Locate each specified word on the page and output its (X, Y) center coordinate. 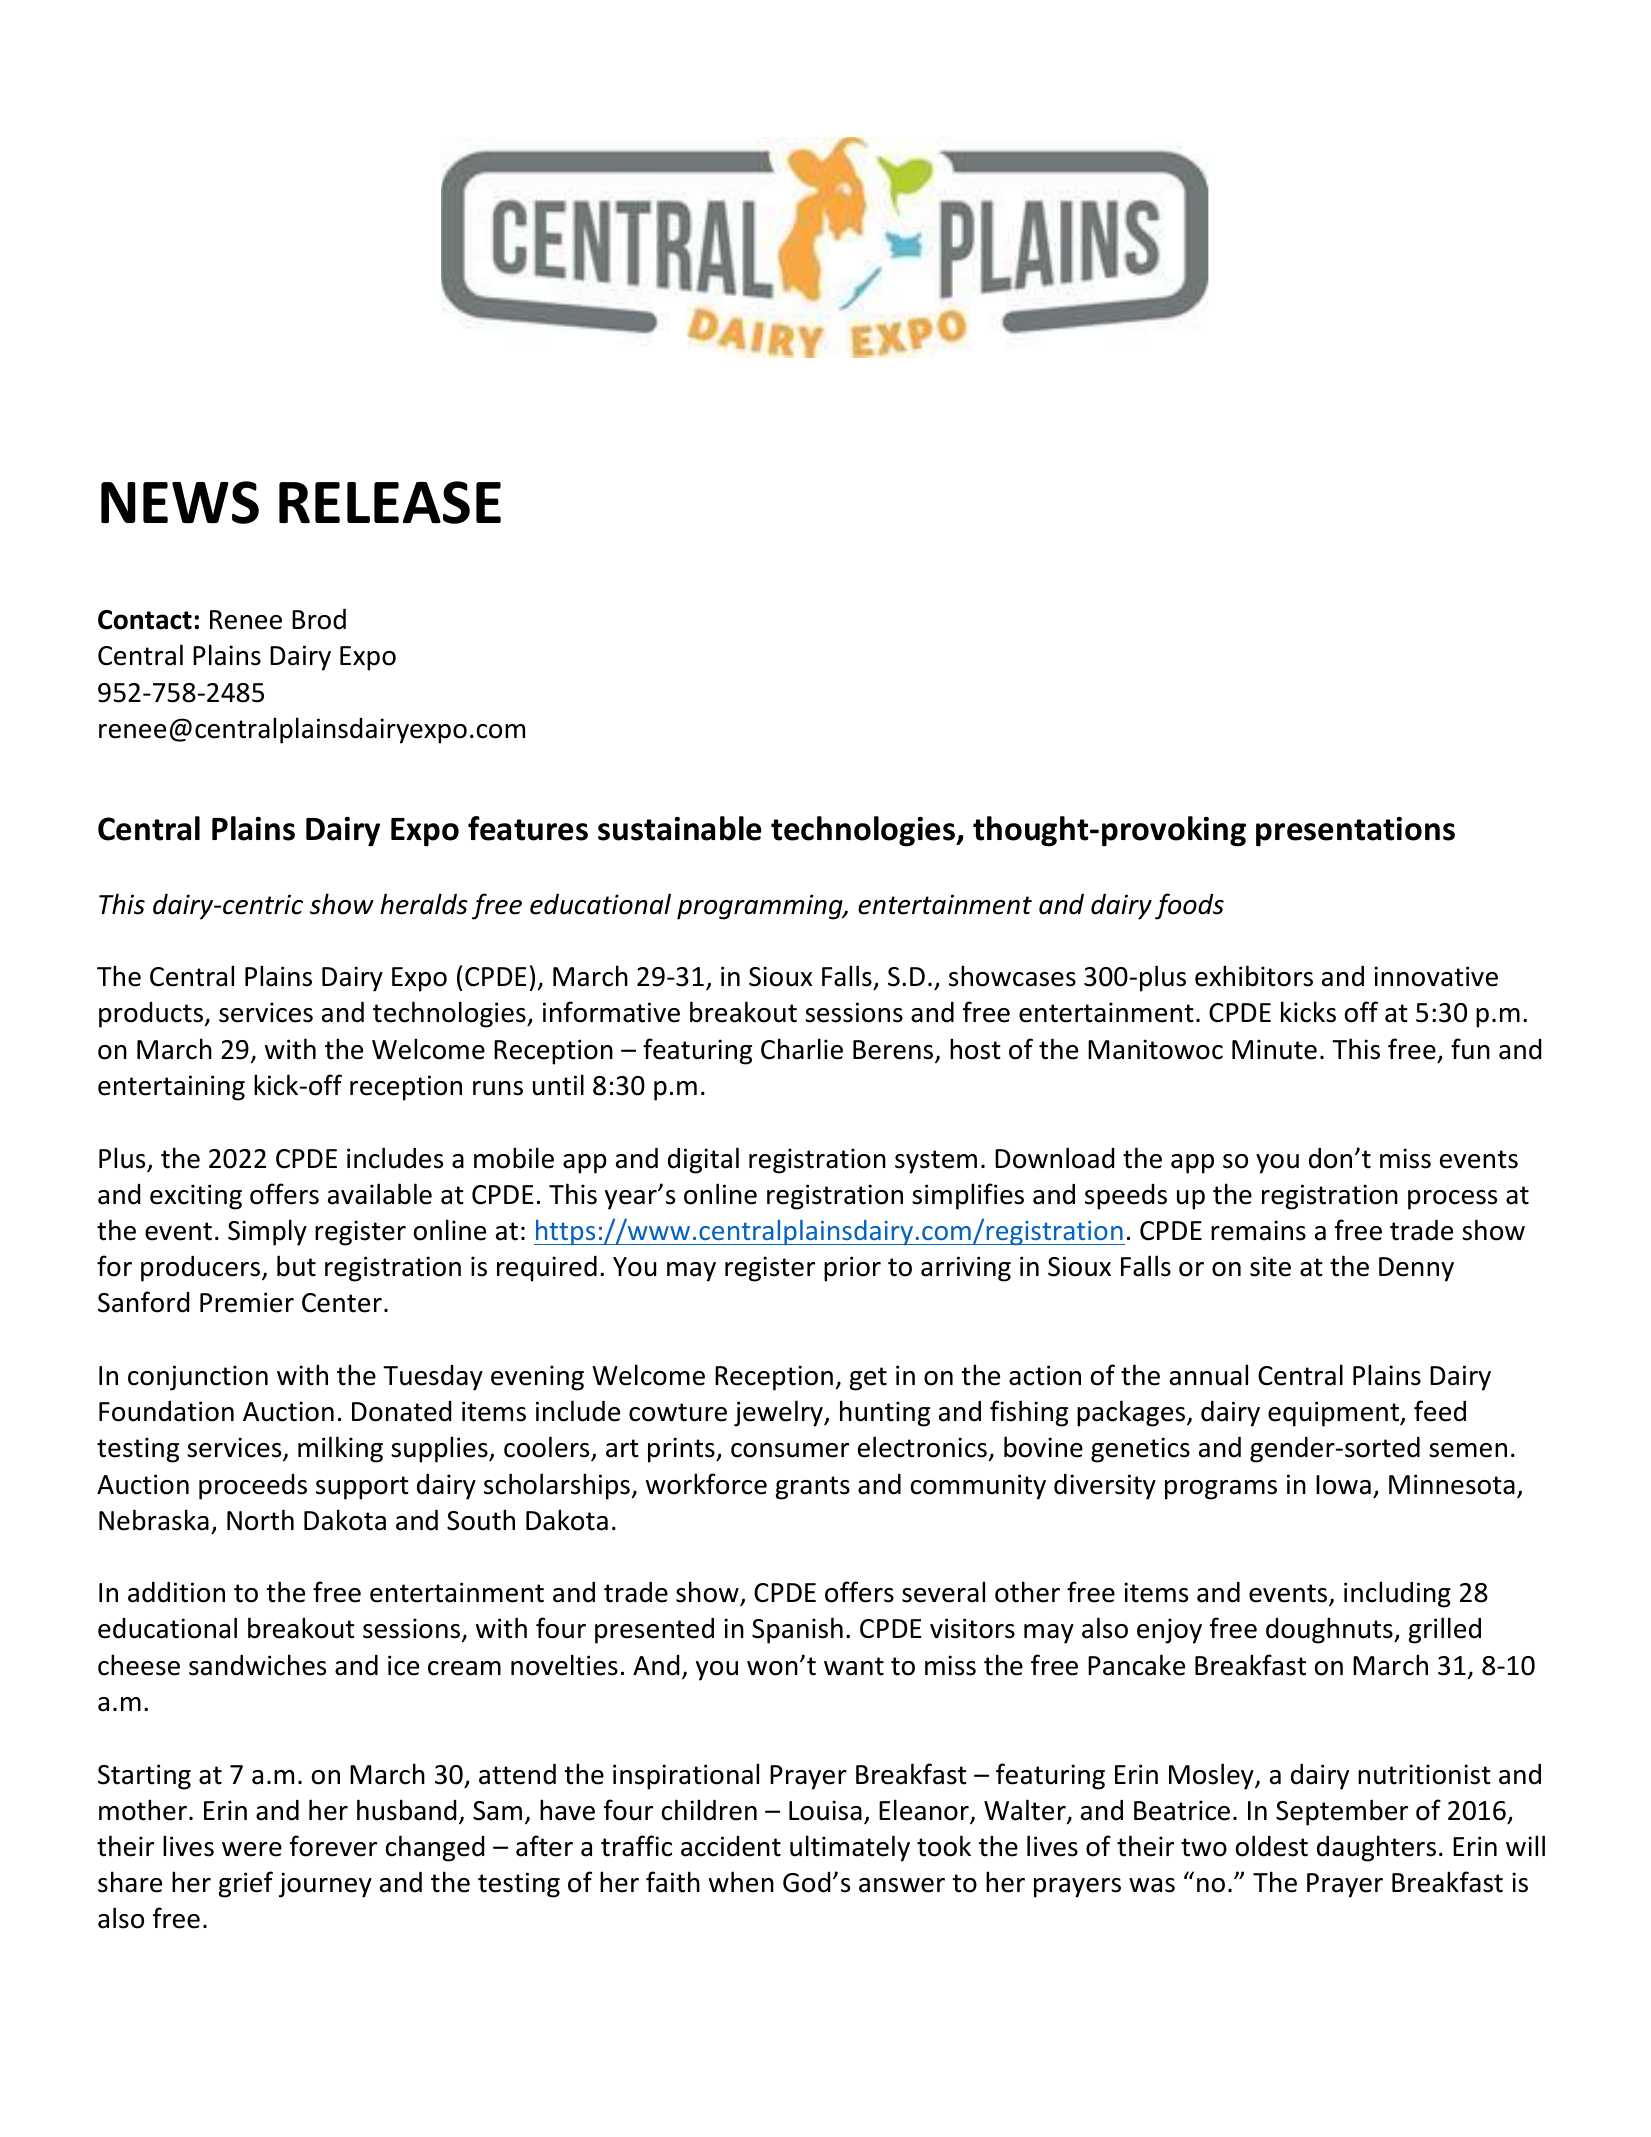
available (380, 1194)
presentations (1355, 832)
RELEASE (390, 502)
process (1452, 1200)
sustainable (680, 828)
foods (1189, 906)
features (528, 828)
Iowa (1343, 1485)
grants (813, 1488)
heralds (424, 904)
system (936, 1162)
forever (333, 1846)
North (260, 1520)
